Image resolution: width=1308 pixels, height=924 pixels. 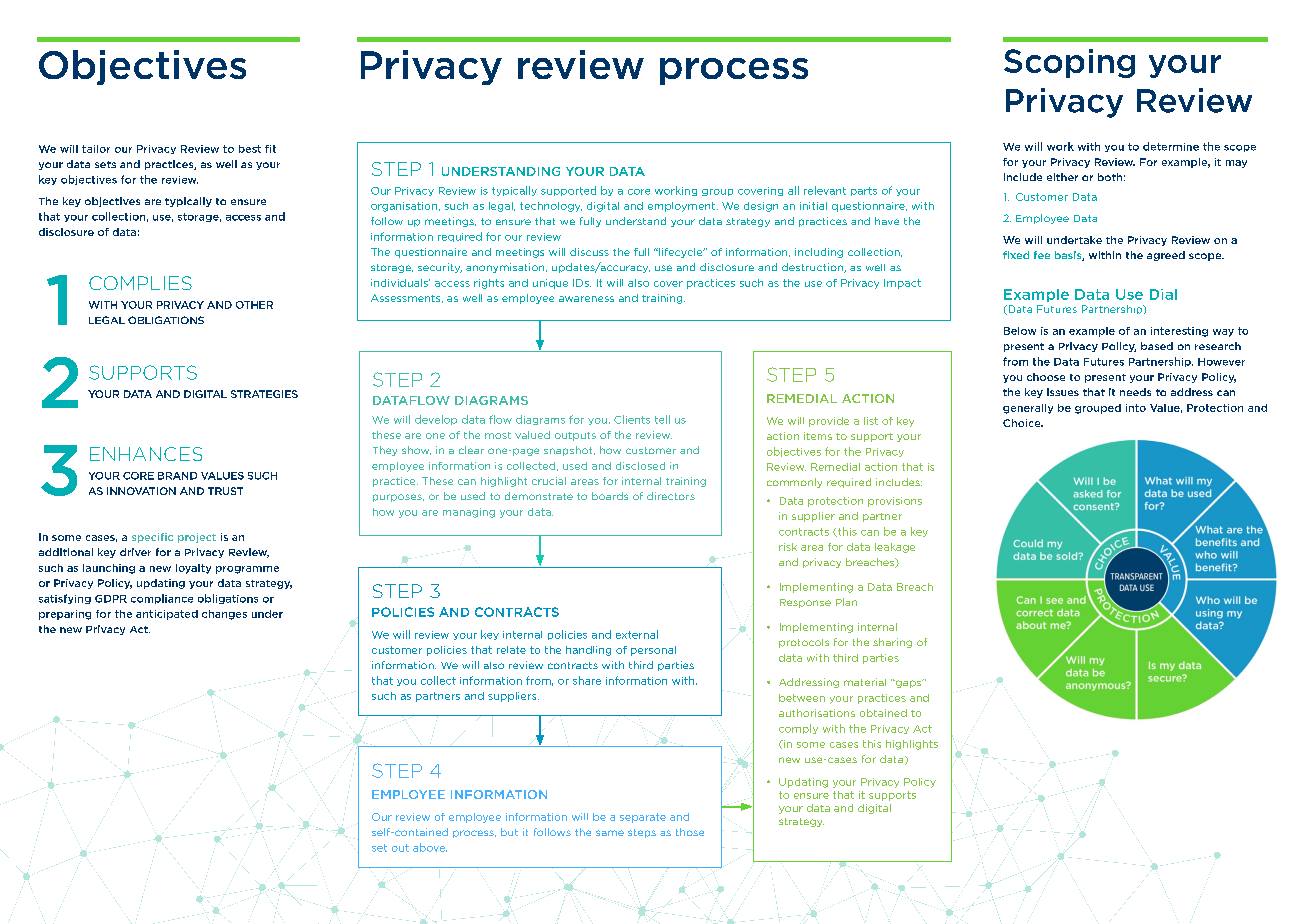 I want to click on leakage, so click(x=895, y=548).
